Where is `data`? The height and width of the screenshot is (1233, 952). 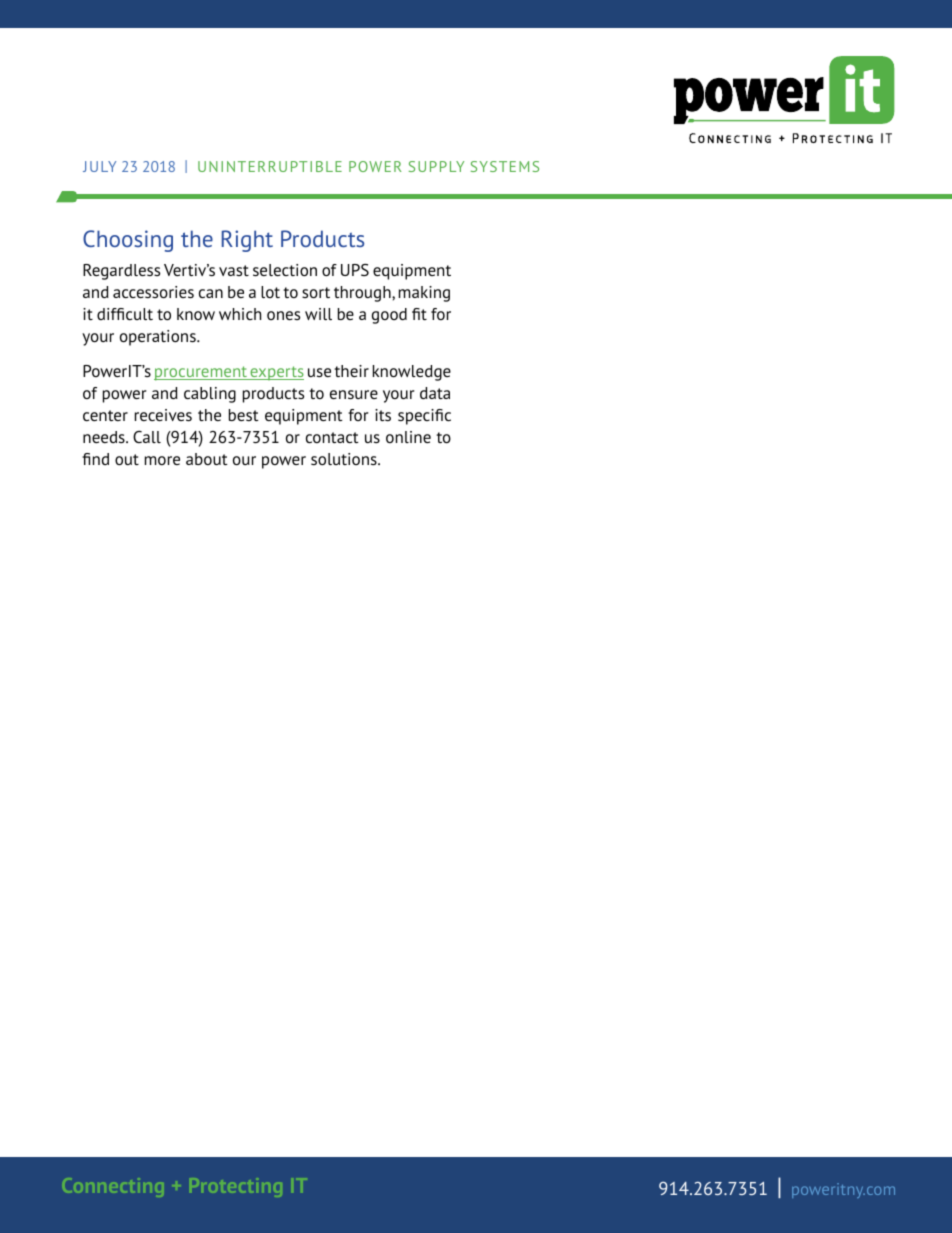 data is located at coordinates (435, 393).
